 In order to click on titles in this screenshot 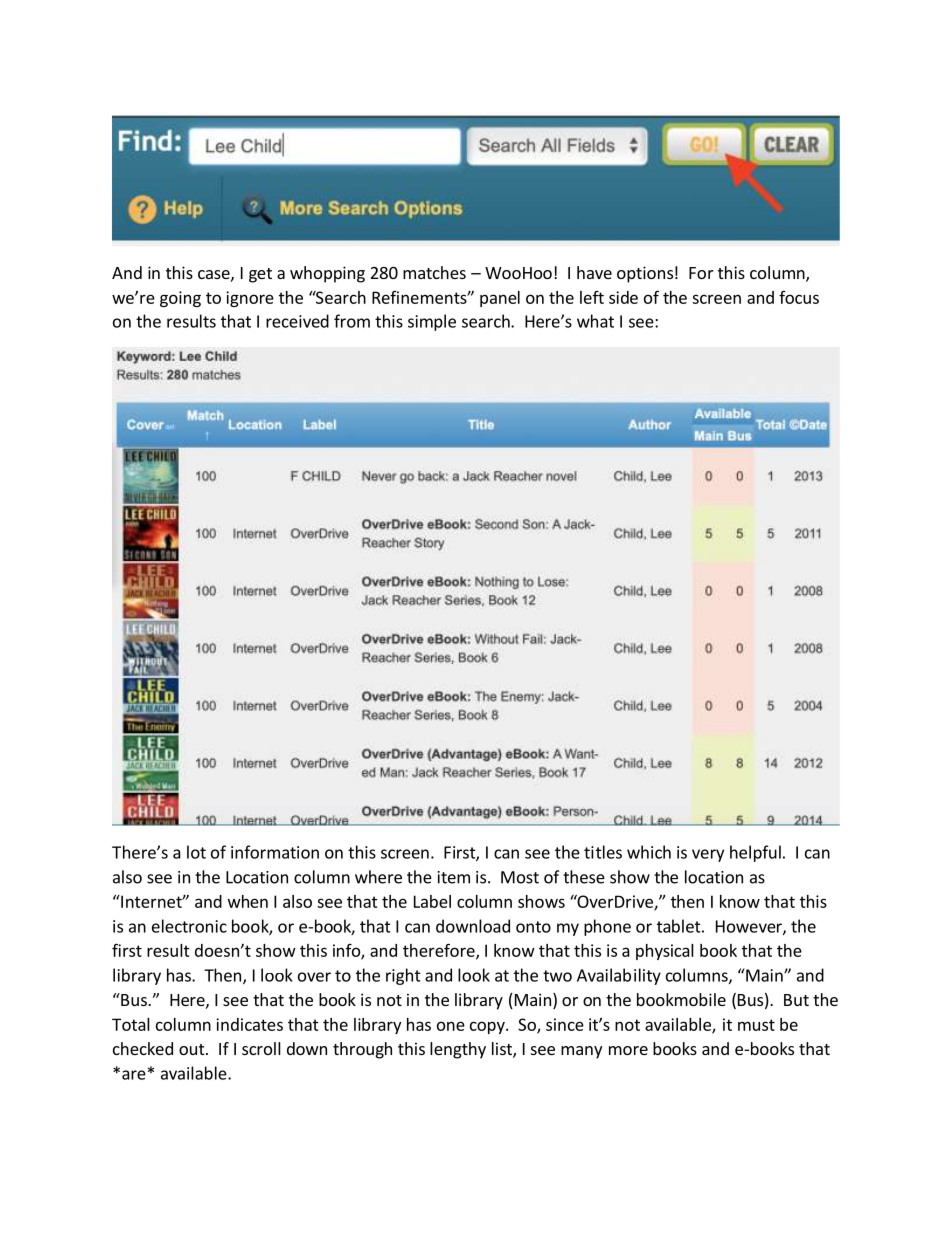, I will do `click(603, 852)`.
